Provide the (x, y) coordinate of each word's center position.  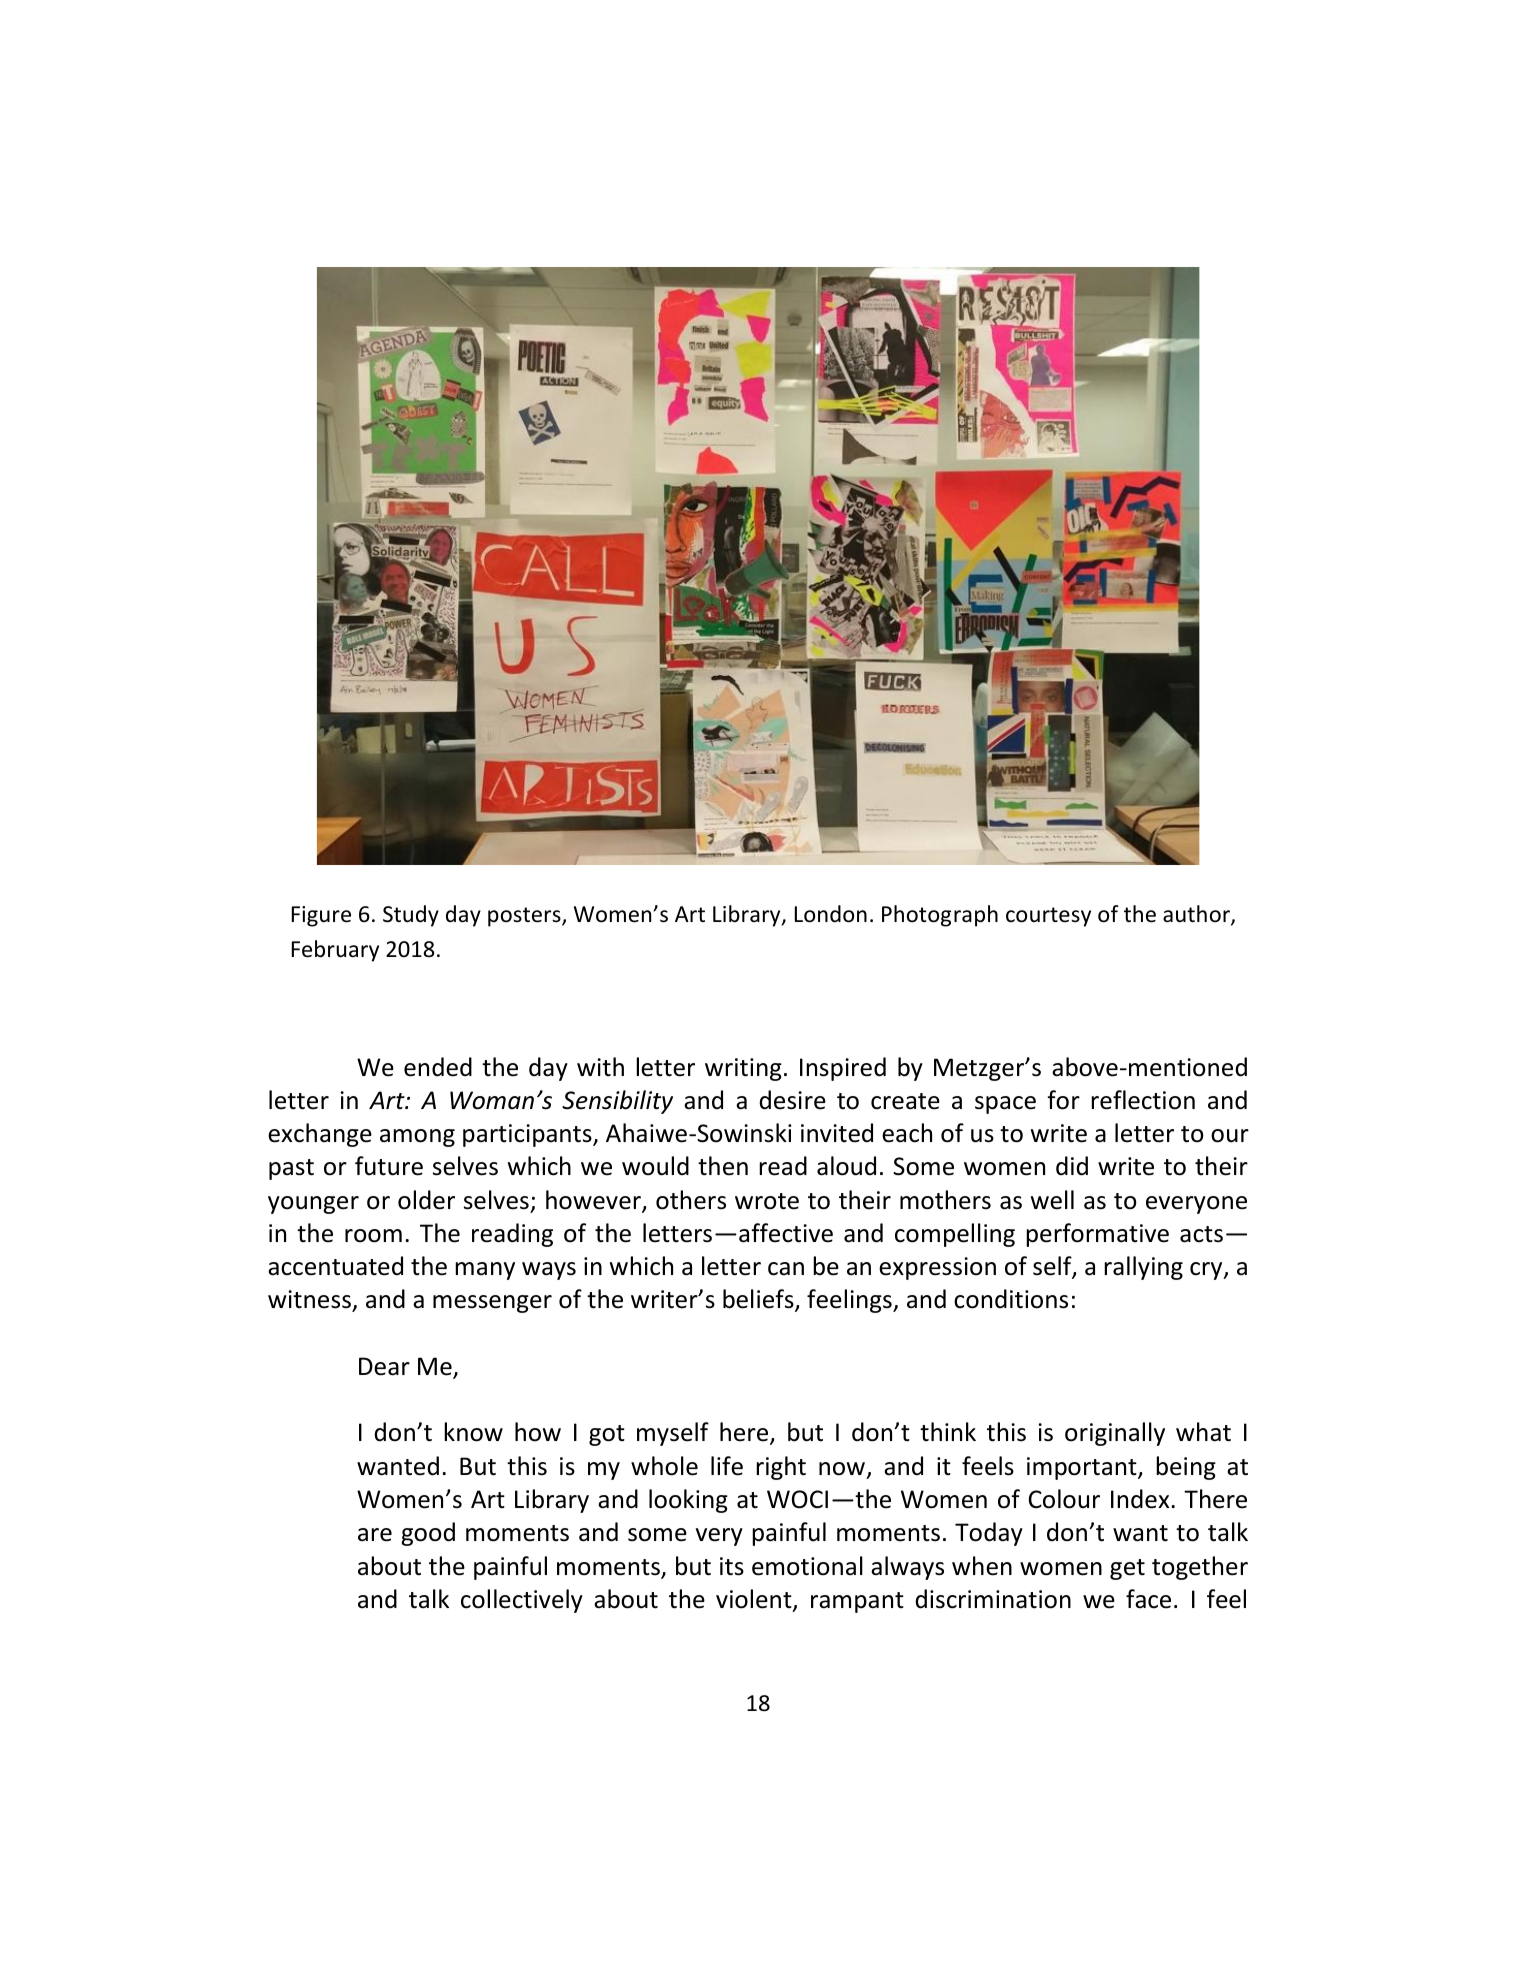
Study (411, 916)
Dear (384, 1366)
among (417, 1138)
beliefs (759, 1300)
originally (1115, 1434)
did (1072, 1166)
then (723, 1166)
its (732, 1566)
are (375, 1535)
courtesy (1048, 917)
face (1148, 1599)
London (831, 914)
